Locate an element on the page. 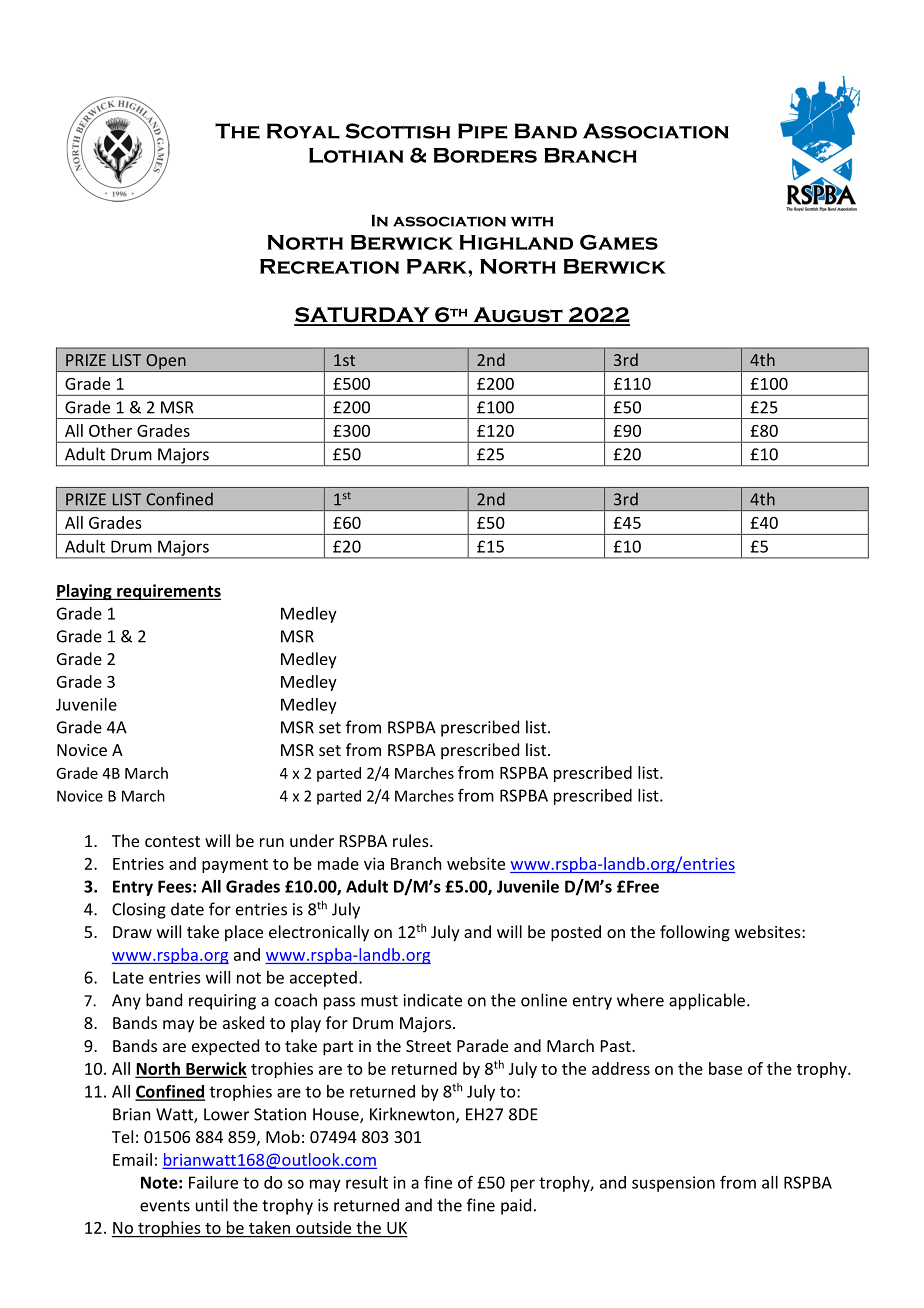 The height and width of the document is (1308, 924). Games is located at coordinates (619, 242).
